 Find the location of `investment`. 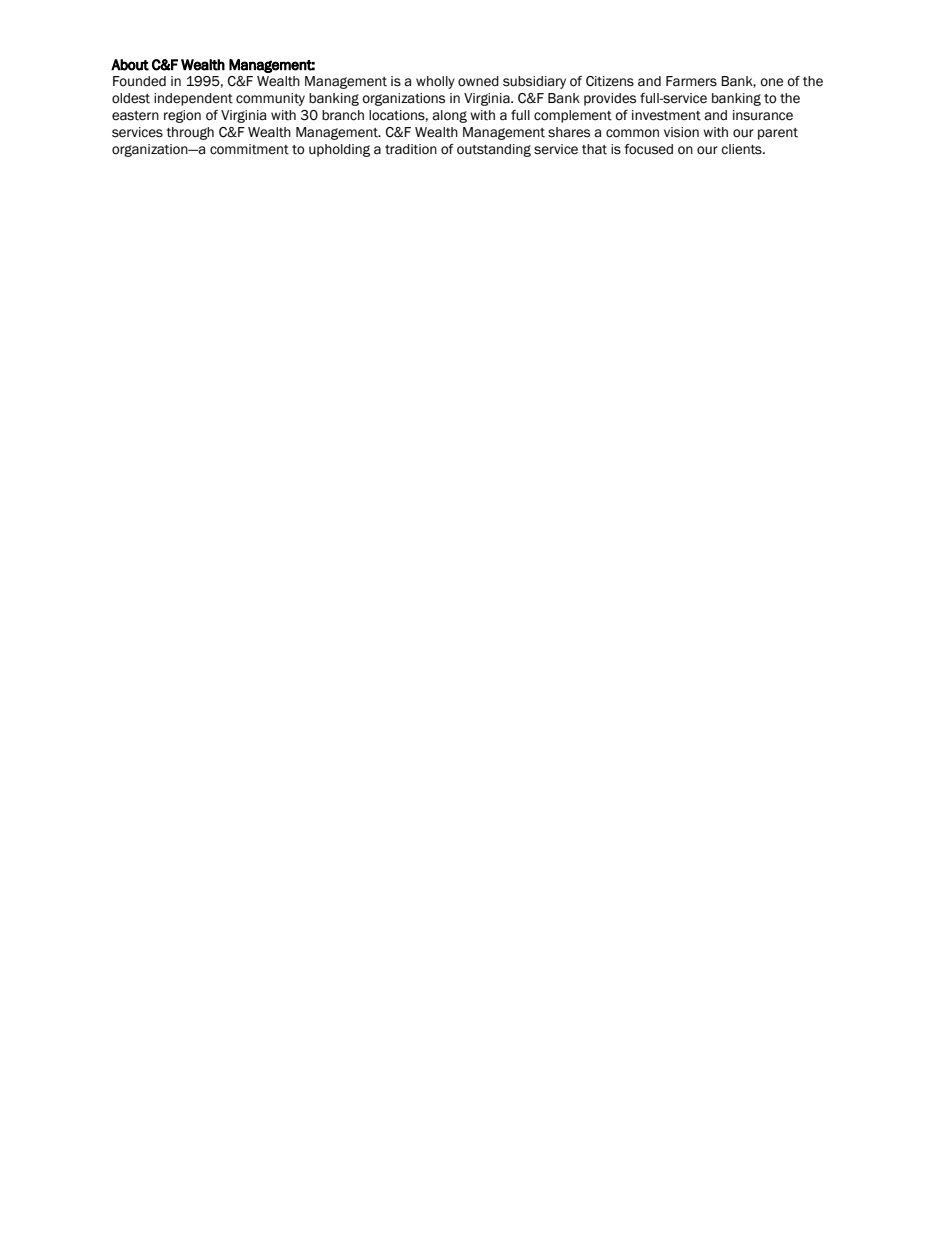

investment is located at coordinates (666, 115).
